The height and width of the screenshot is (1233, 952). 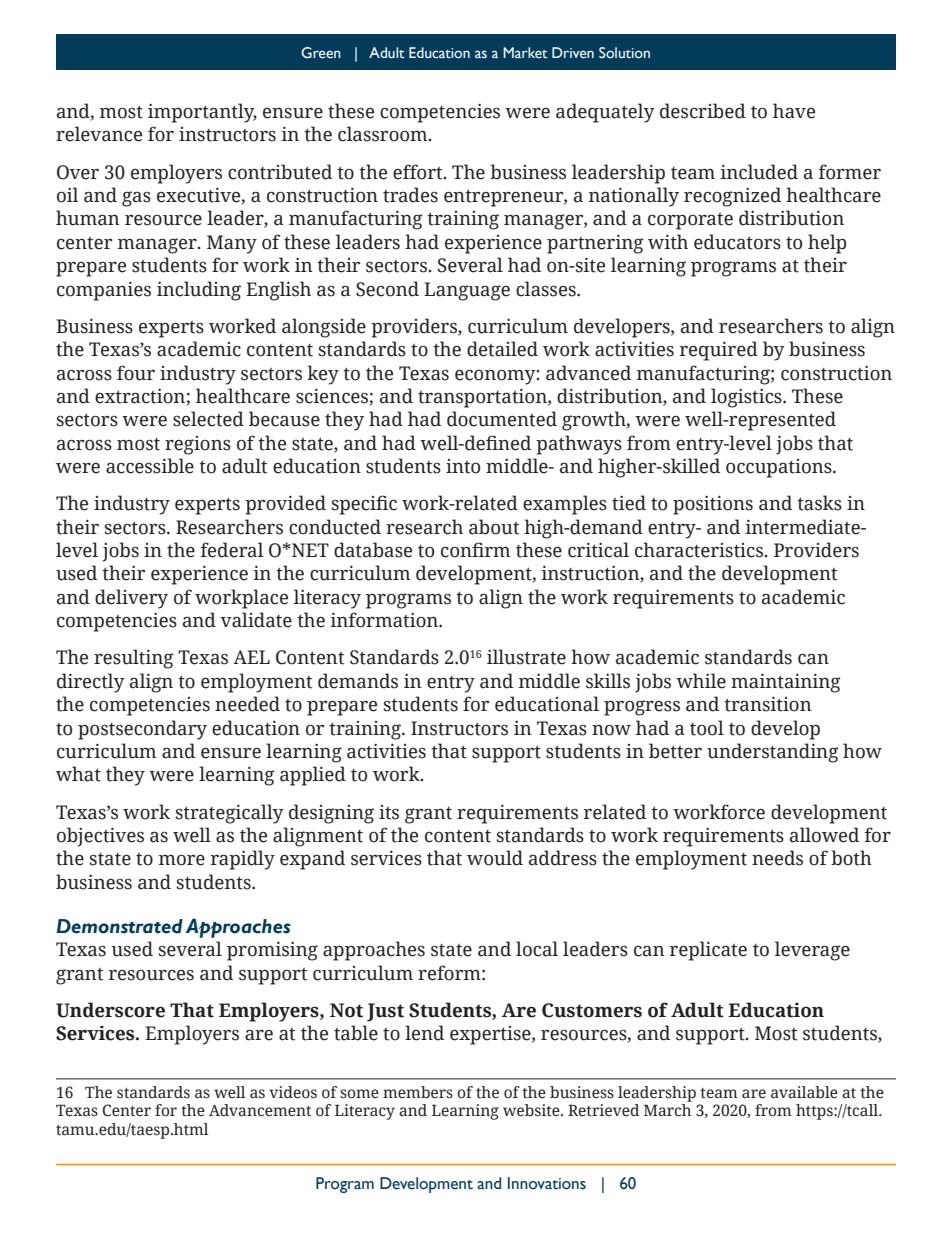 What do you see at coordinates (202, 113) in the screenshot?
I see `importantly` at bounding box center [202, 113].
